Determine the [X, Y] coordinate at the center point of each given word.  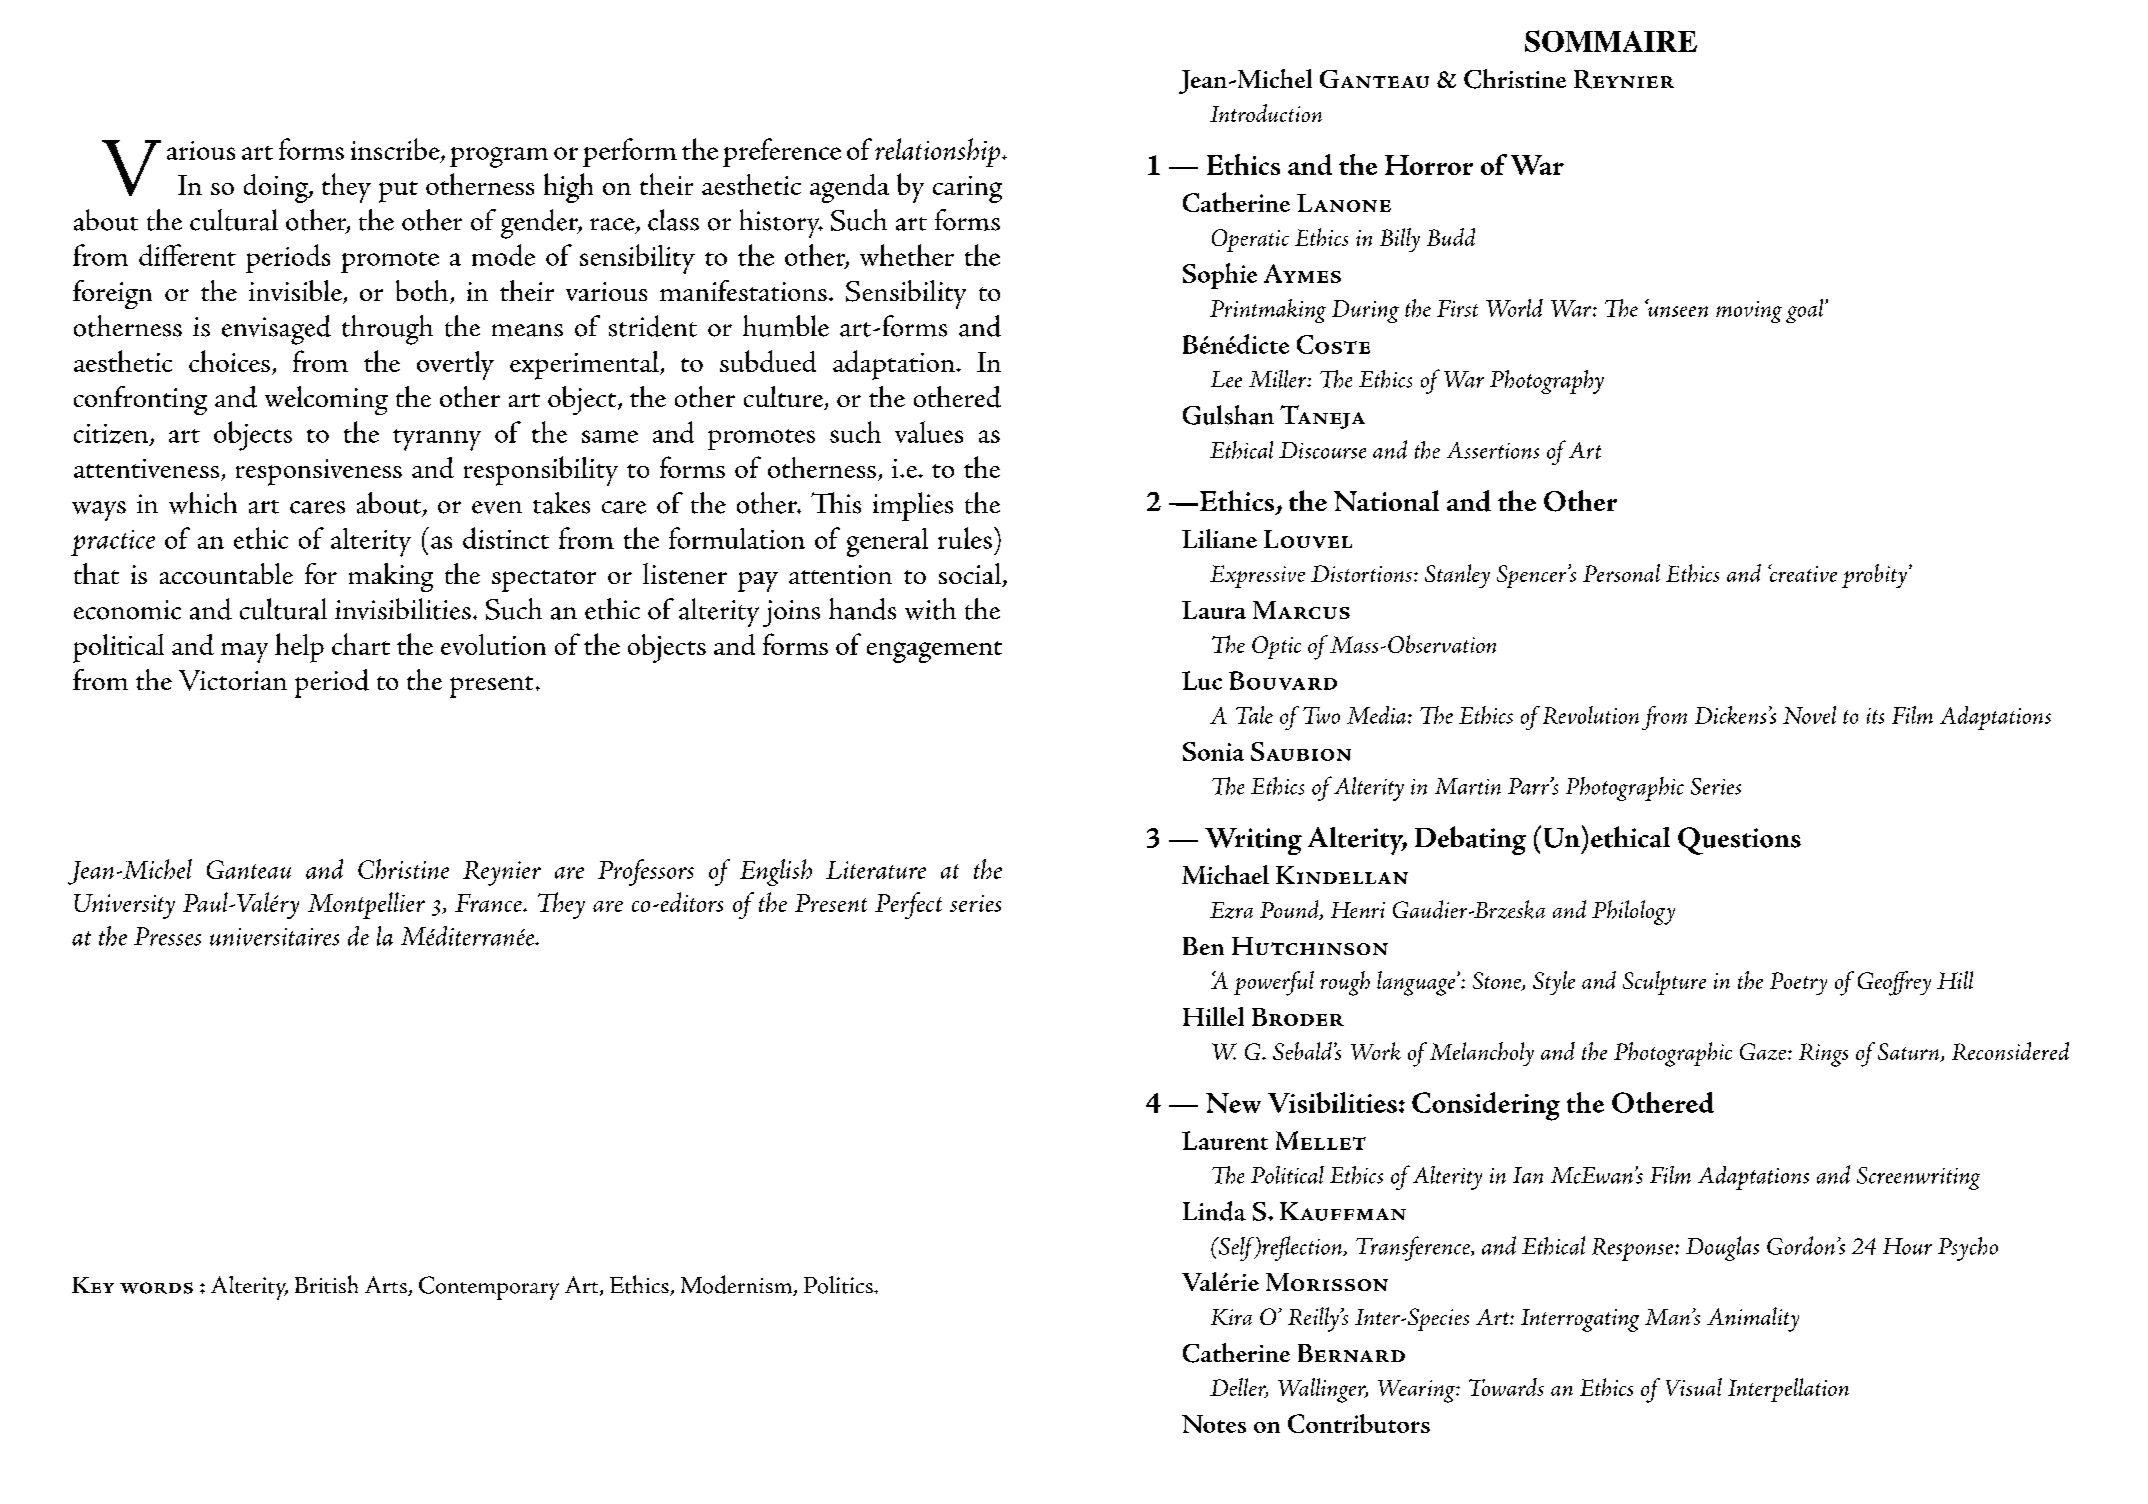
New [1233, 1103]
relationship [937, 152]
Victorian [233, 680]
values [929, 432]
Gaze [1763, 1051]
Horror [1429, 165]
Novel [1809, 715]
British [326, 1284]
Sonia [1213, 751]
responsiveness [319, 472]
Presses [167, 936]
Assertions [1493, 450]
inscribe [396, 150]
